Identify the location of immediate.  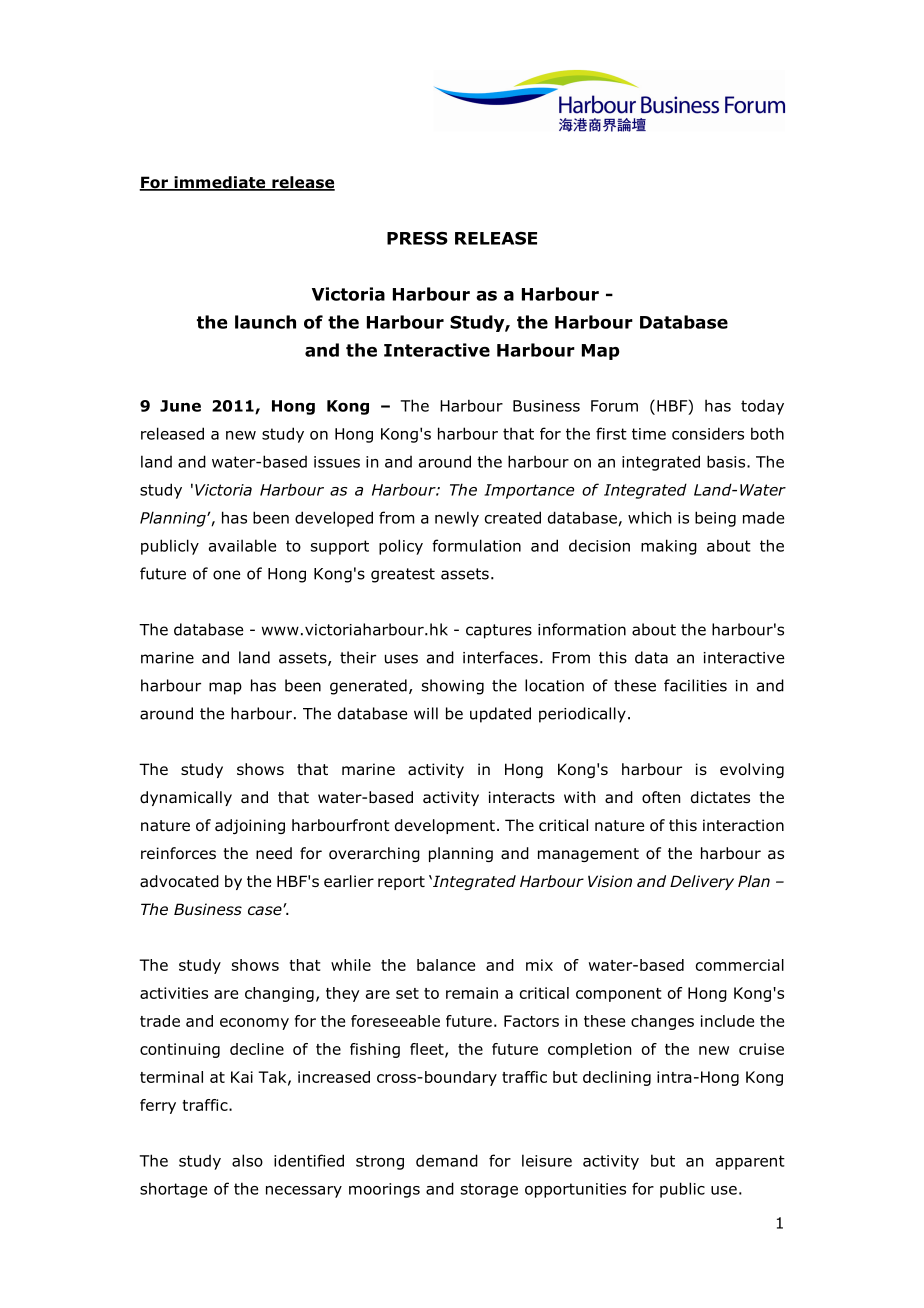
(220, 183).
